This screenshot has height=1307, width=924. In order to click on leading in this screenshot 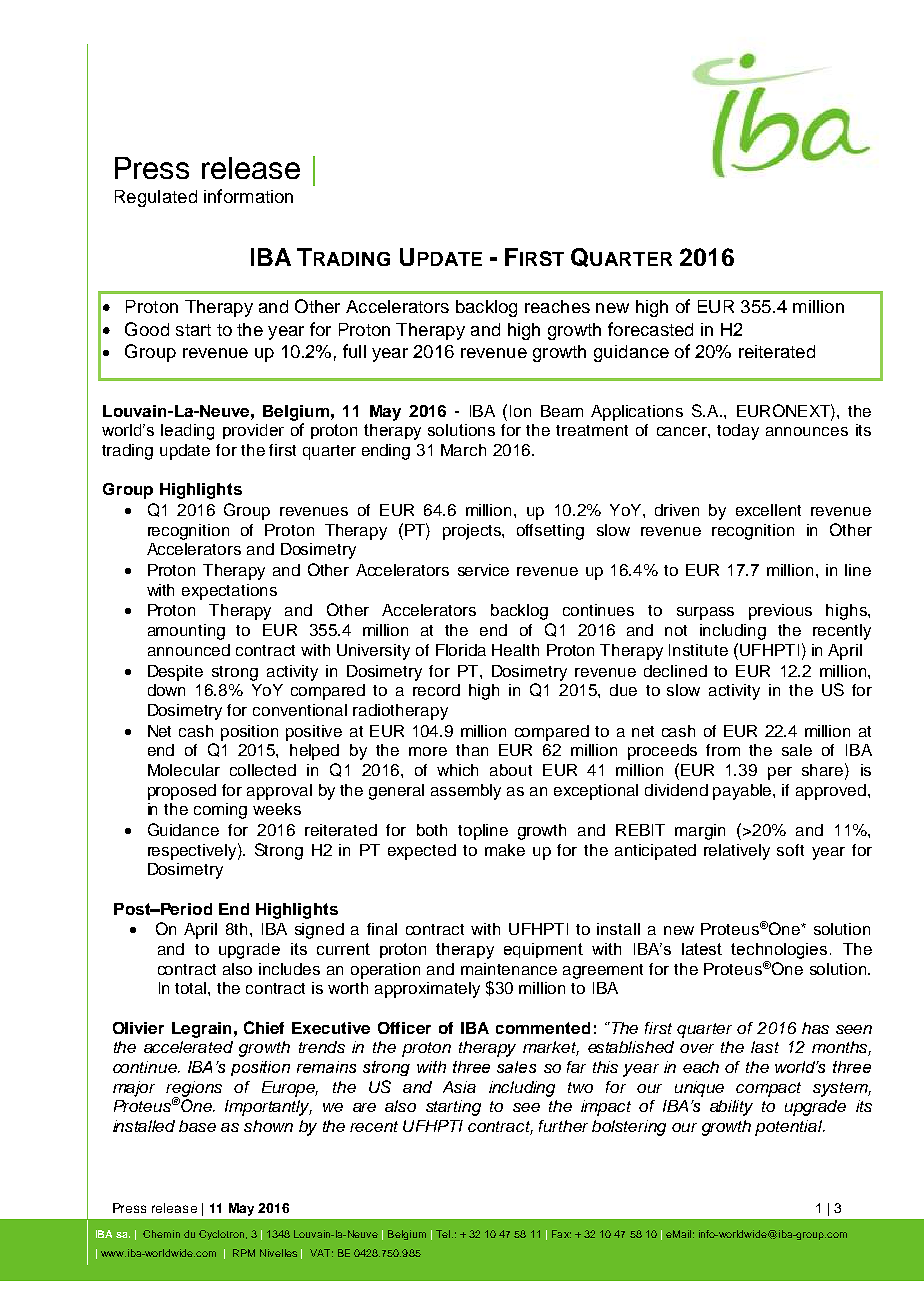, I will do `click(187, 432)`.
